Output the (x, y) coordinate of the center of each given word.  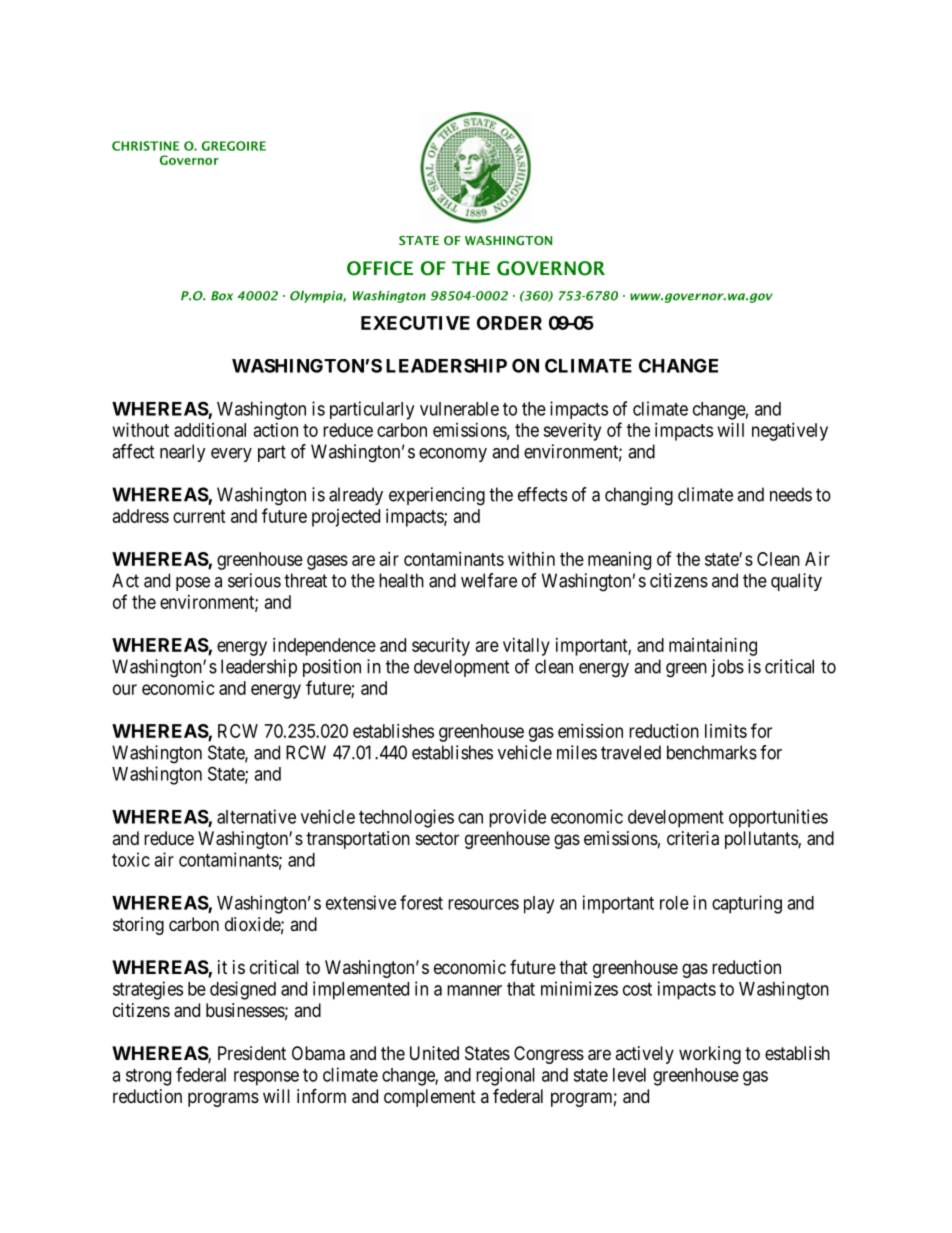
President (252, 1053)
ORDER (509, 323)
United (434, 1053)
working (710, 1055)
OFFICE (380, 268)
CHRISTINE (145, 146)
